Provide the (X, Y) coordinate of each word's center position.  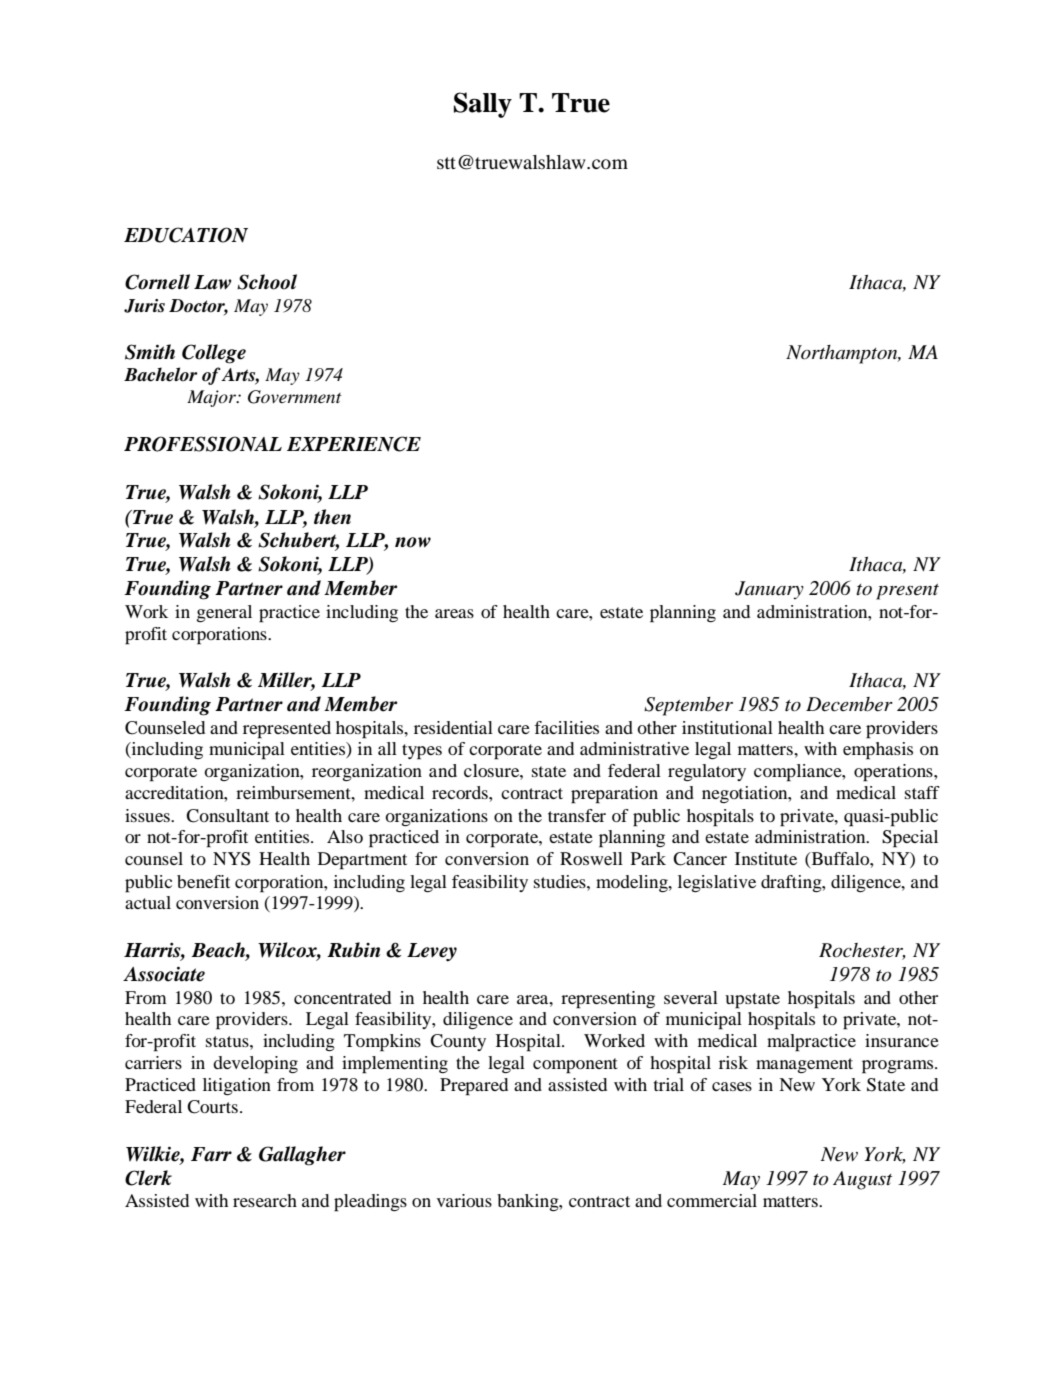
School (267, 282)
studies (561, 881)
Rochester (862, 951)
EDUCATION (186, 235)
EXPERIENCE (354, 444)
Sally (483, 105)
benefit (203, 881)
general (224, 613)
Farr (211, 1154)
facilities (566, 727)
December (849, 704)
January (769, 590)
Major (213, 398)
